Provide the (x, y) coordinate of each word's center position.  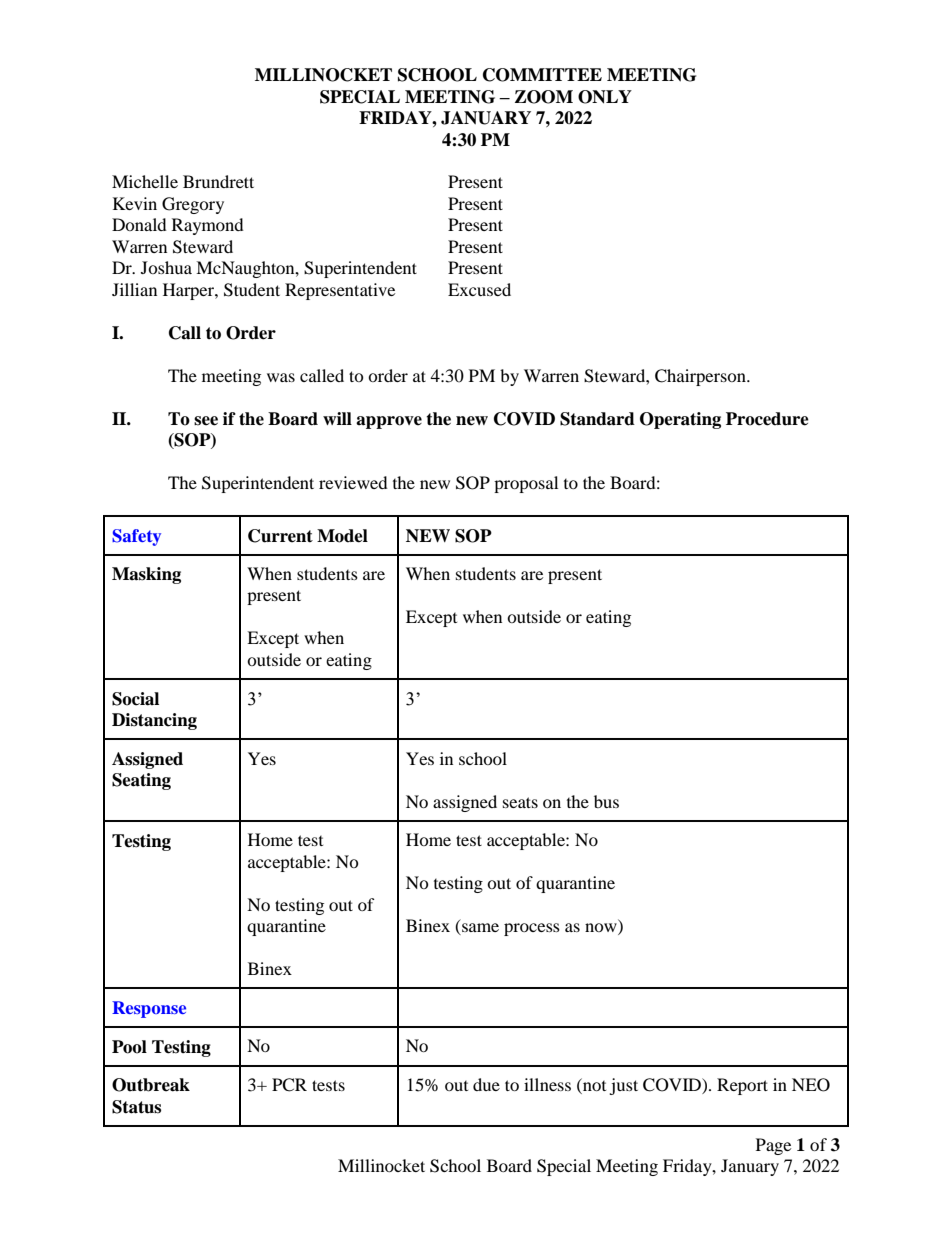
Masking (146, 575)
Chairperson (701, 377)
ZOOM (544, 97)
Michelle (145, 181)
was (281, 377)
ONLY (605, 97)
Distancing (154, 721)
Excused (479, 289)
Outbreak (151, 1085)
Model (342, 536)
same (479, 929)
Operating (680, 420)
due (486, 1084)
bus (606, 801)
